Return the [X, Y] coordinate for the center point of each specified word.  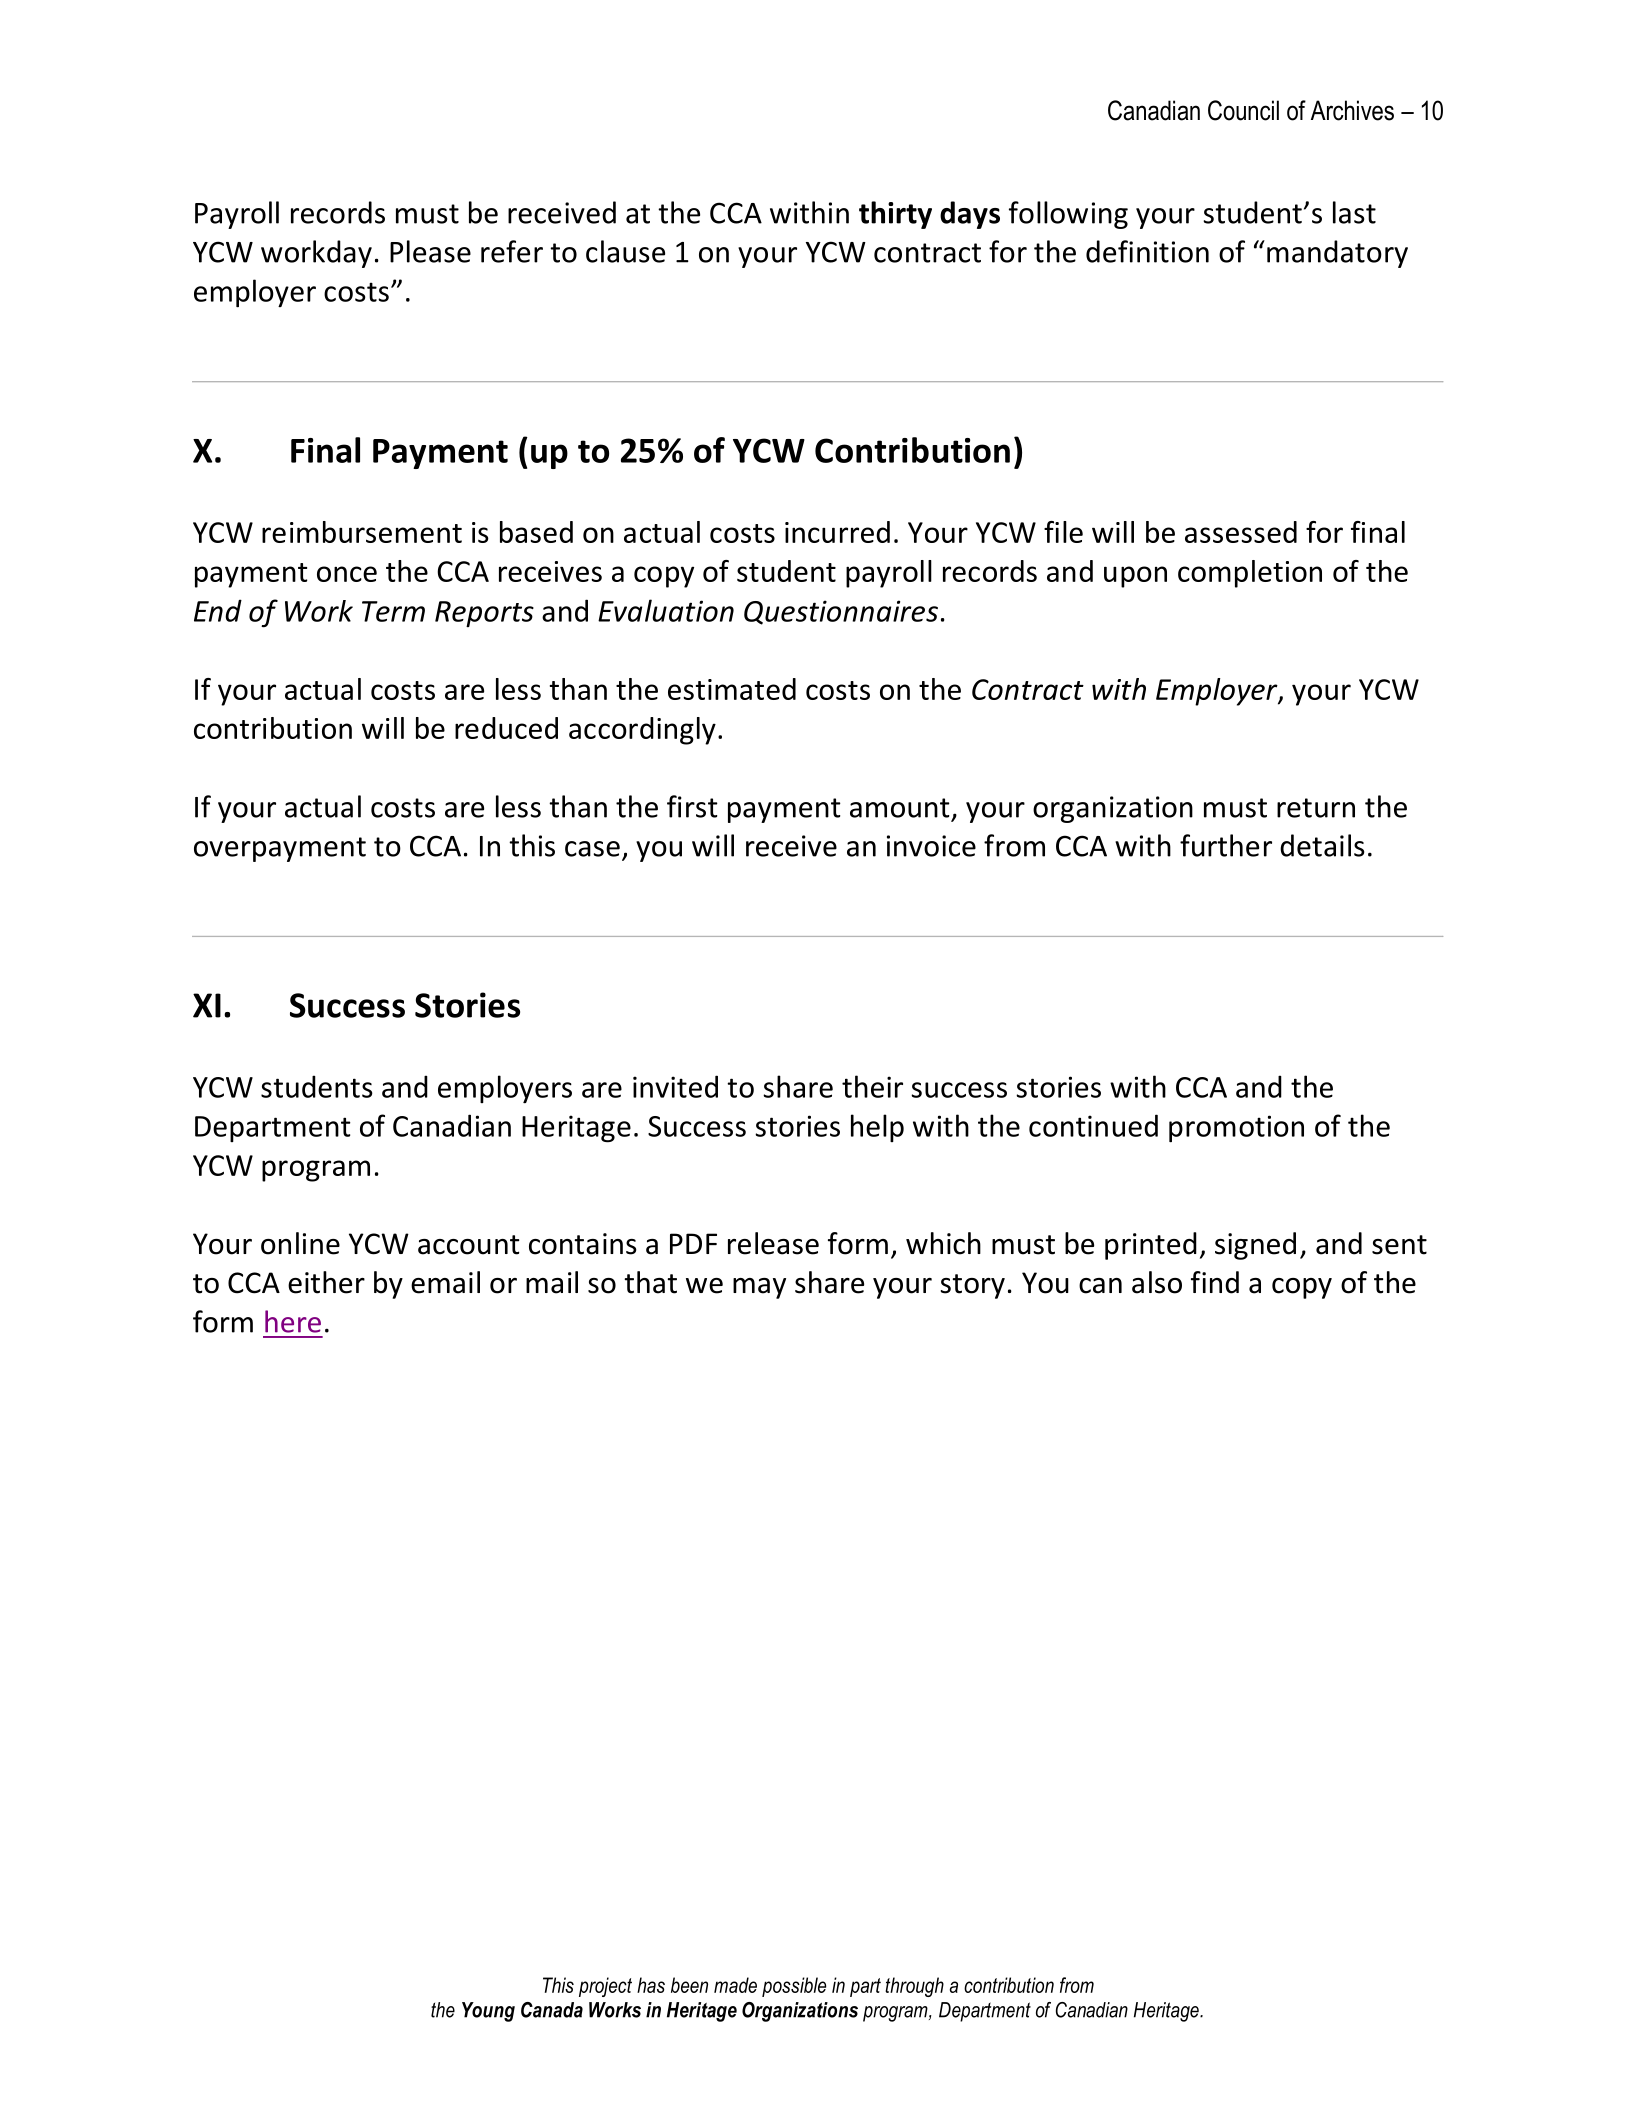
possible [794, 1987]
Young [488, 2012]
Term [393, 611]
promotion [1236, 1128]
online [300, 1243]
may [759, 1288]
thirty [895, 215]
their [872, 1086]
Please [430, 251]
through [914, 1987]
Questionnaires [841, 612]
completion [1250, 574]
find [1215, 1282]
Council [1243, 110]
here [293, 1321]
